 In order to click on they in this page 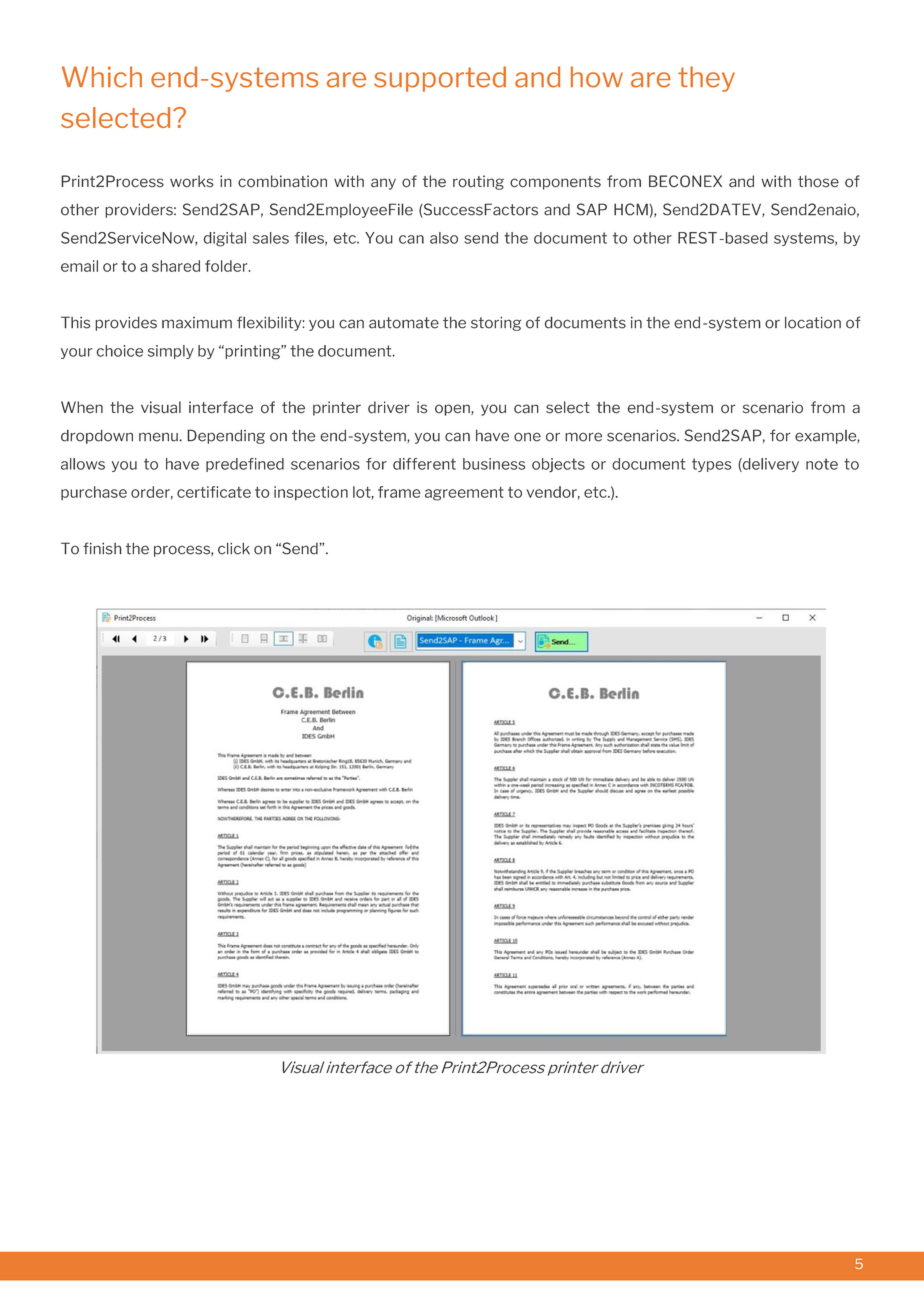, I will do `click(706, 79)`.
